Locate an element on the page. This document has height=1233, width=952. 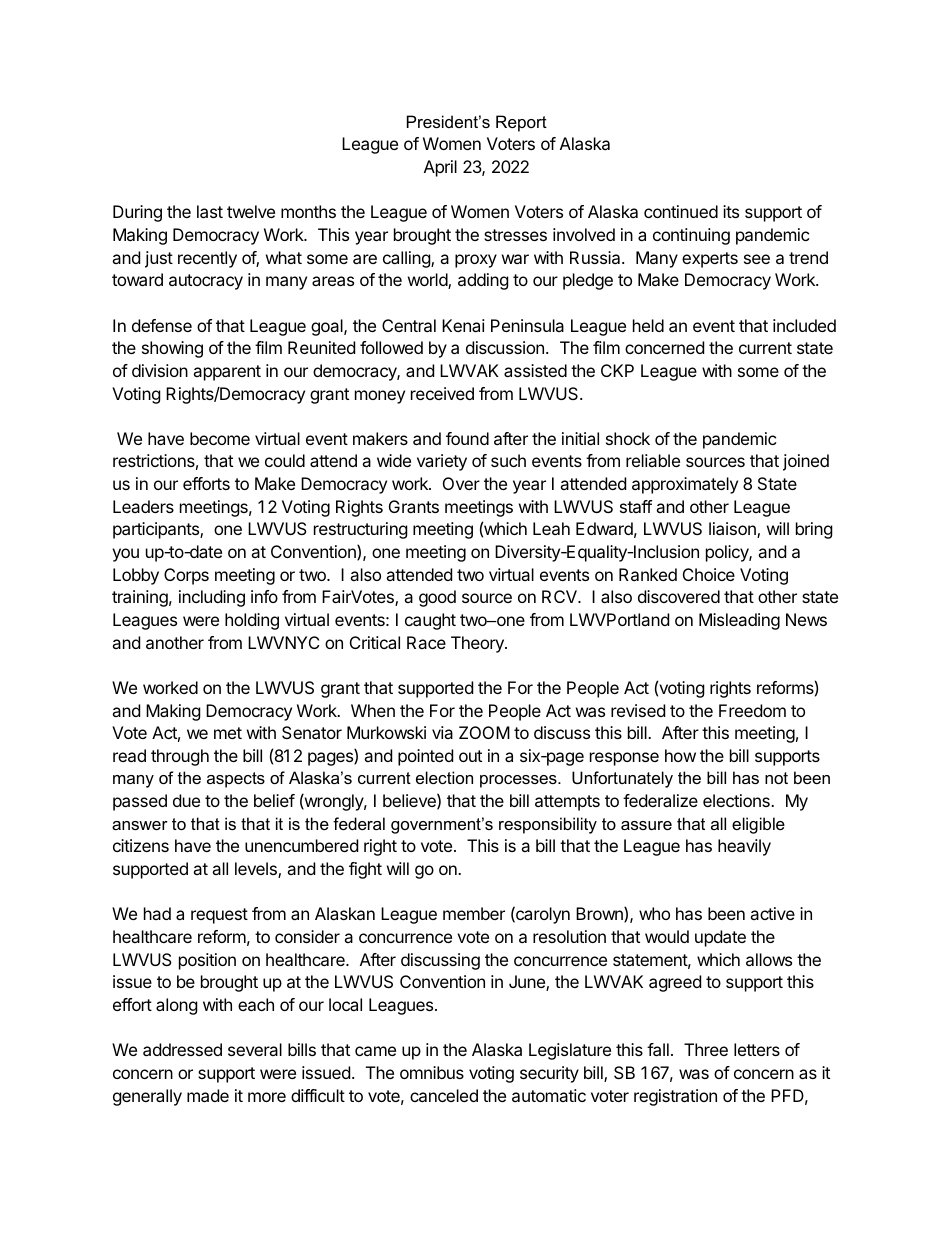
its is located at coordinates (731, 211).
